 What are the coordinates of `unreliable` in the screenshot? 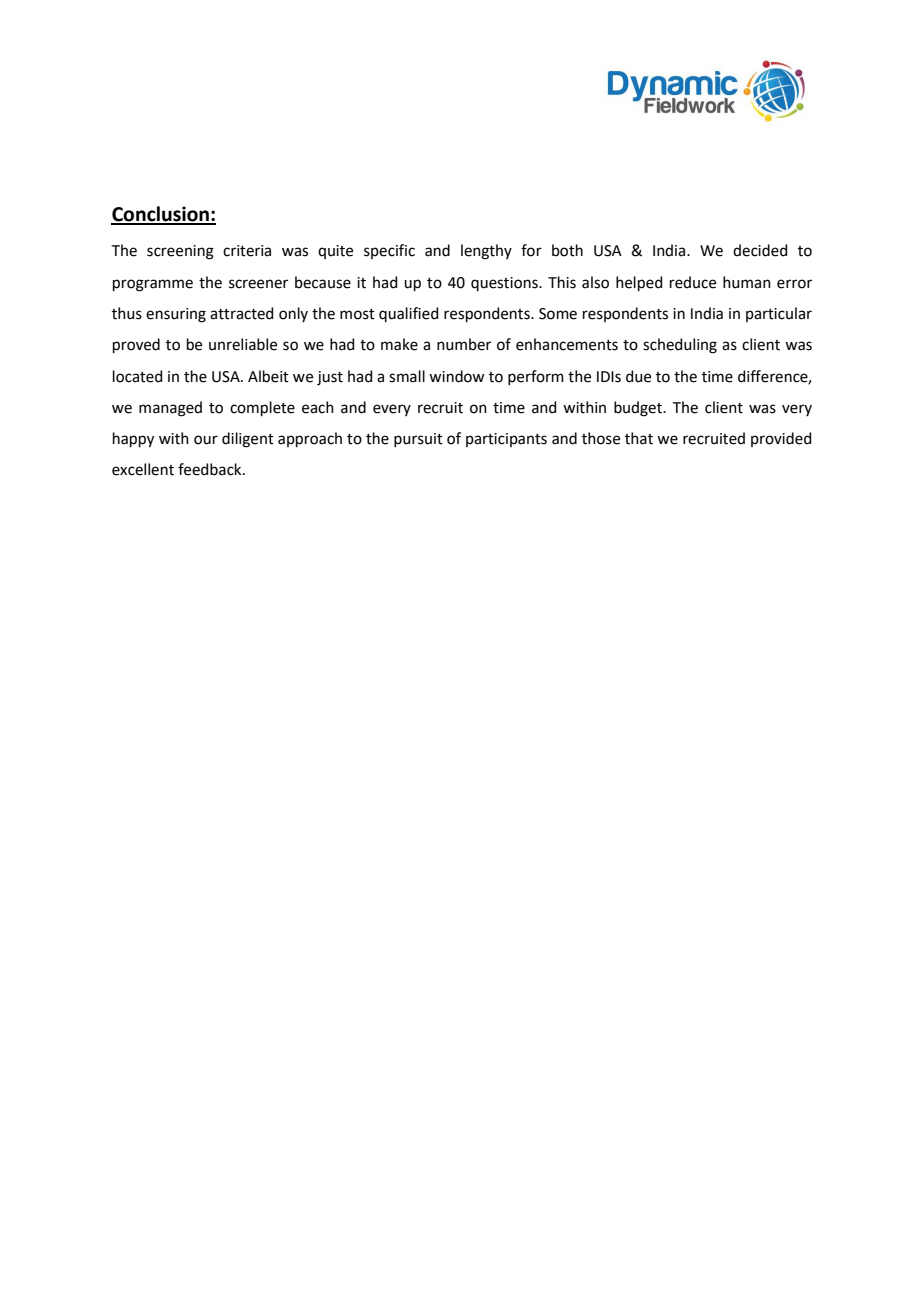 It's located at (243, 344).
